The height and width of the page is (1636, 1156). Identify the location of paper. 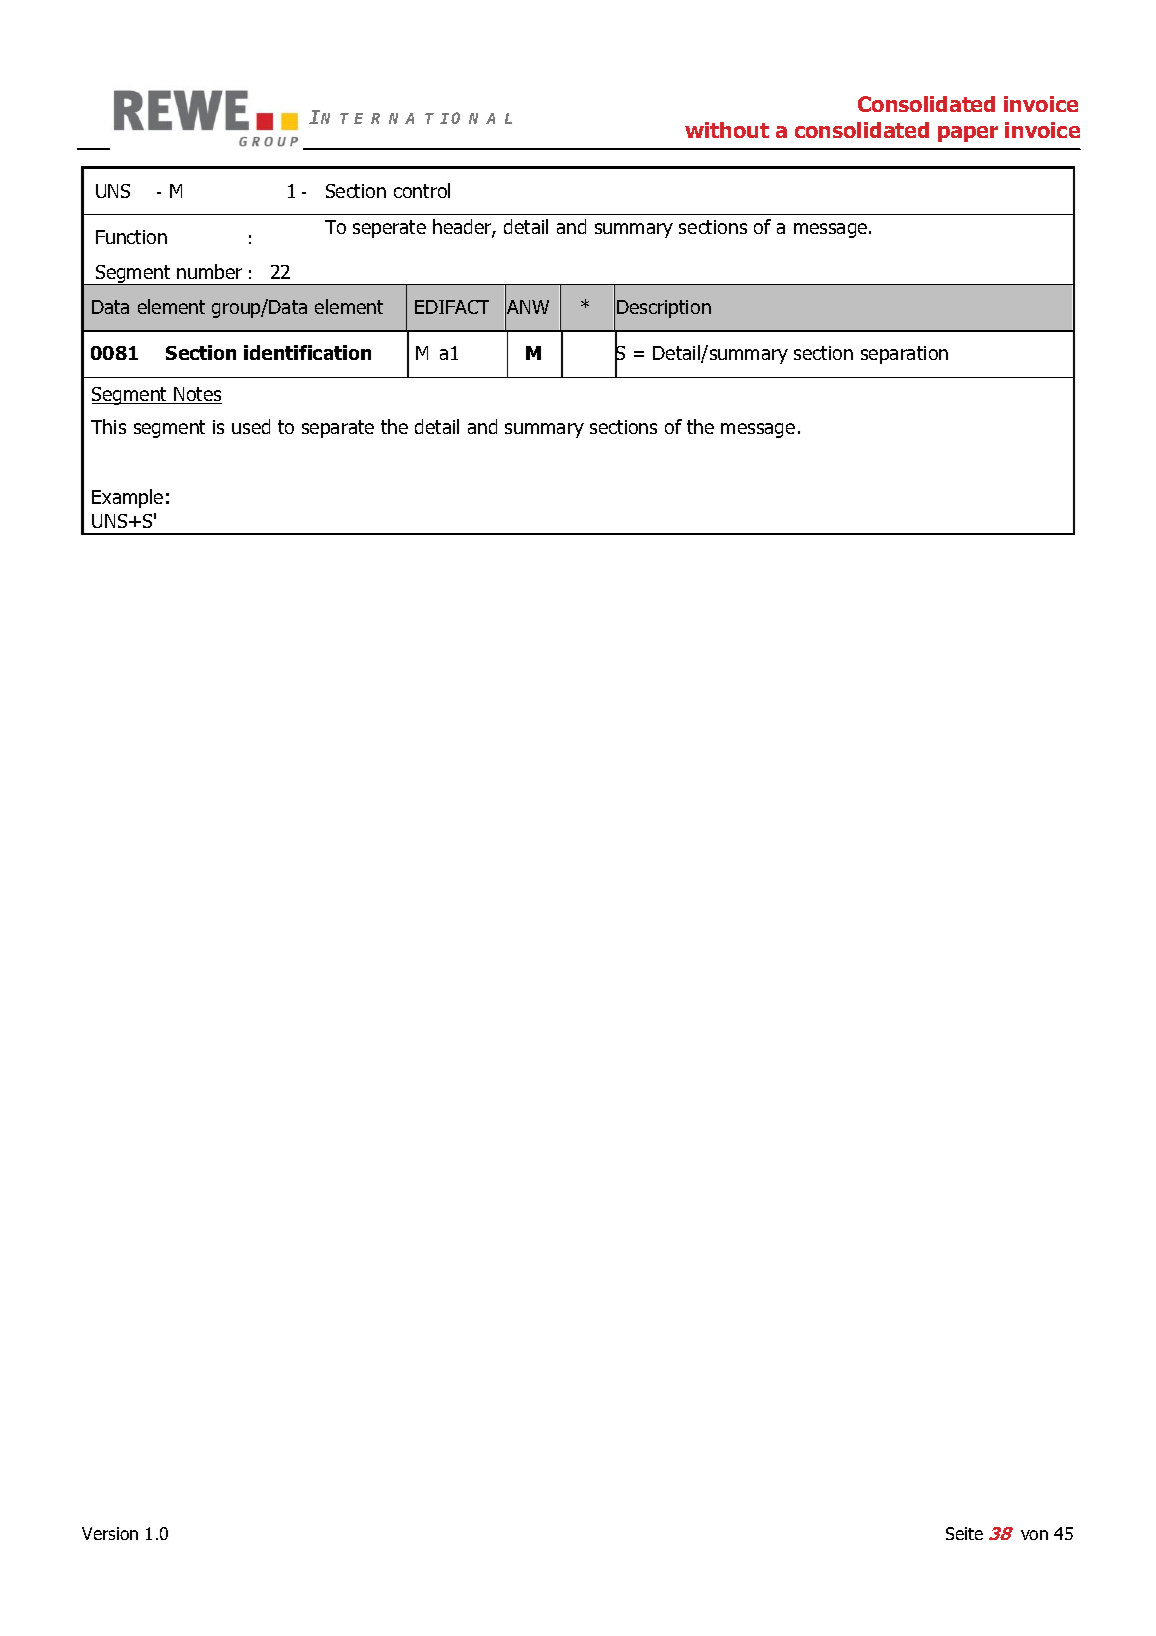
(968, 134).
